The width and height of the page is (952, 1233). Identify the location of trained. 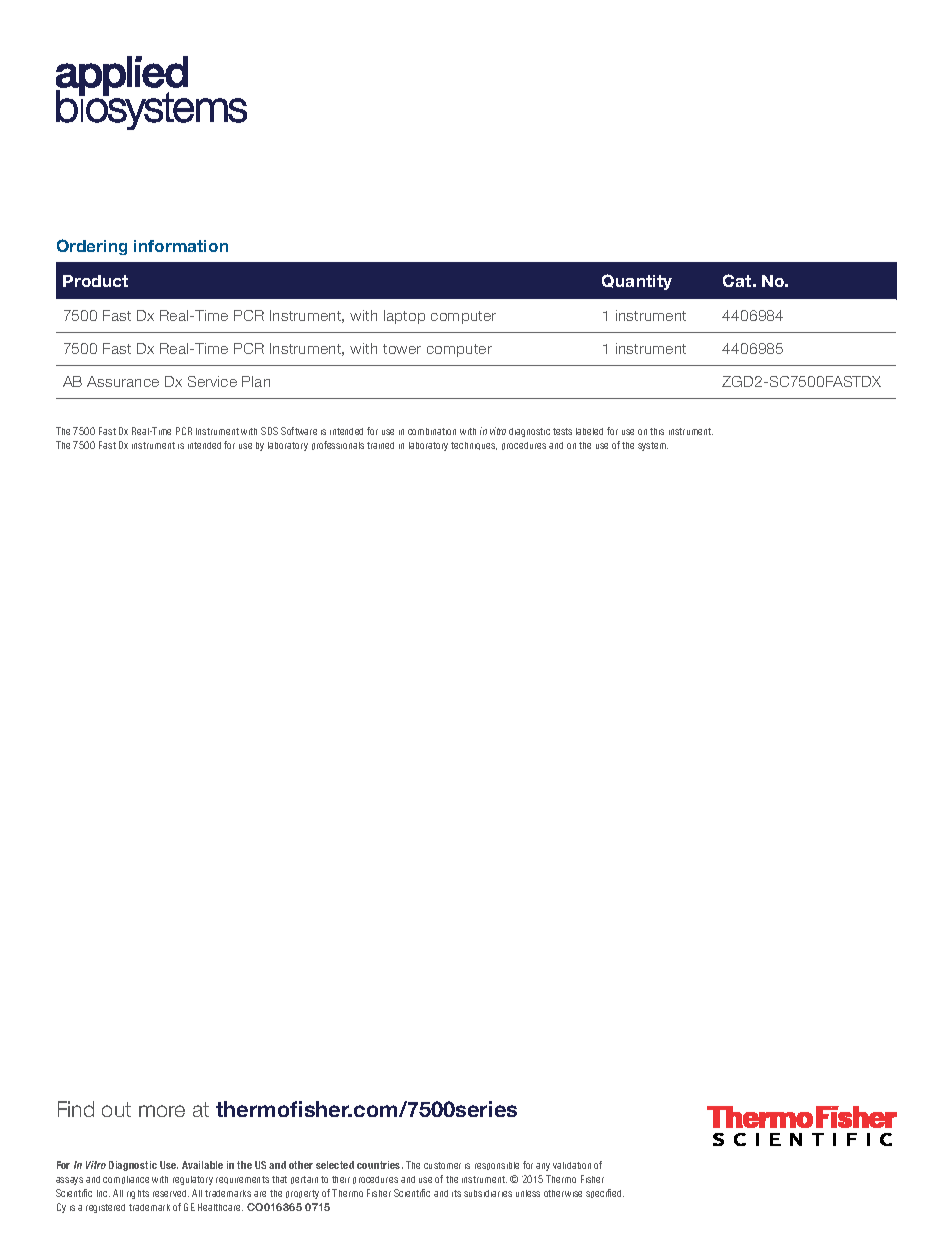
(380, 445).
